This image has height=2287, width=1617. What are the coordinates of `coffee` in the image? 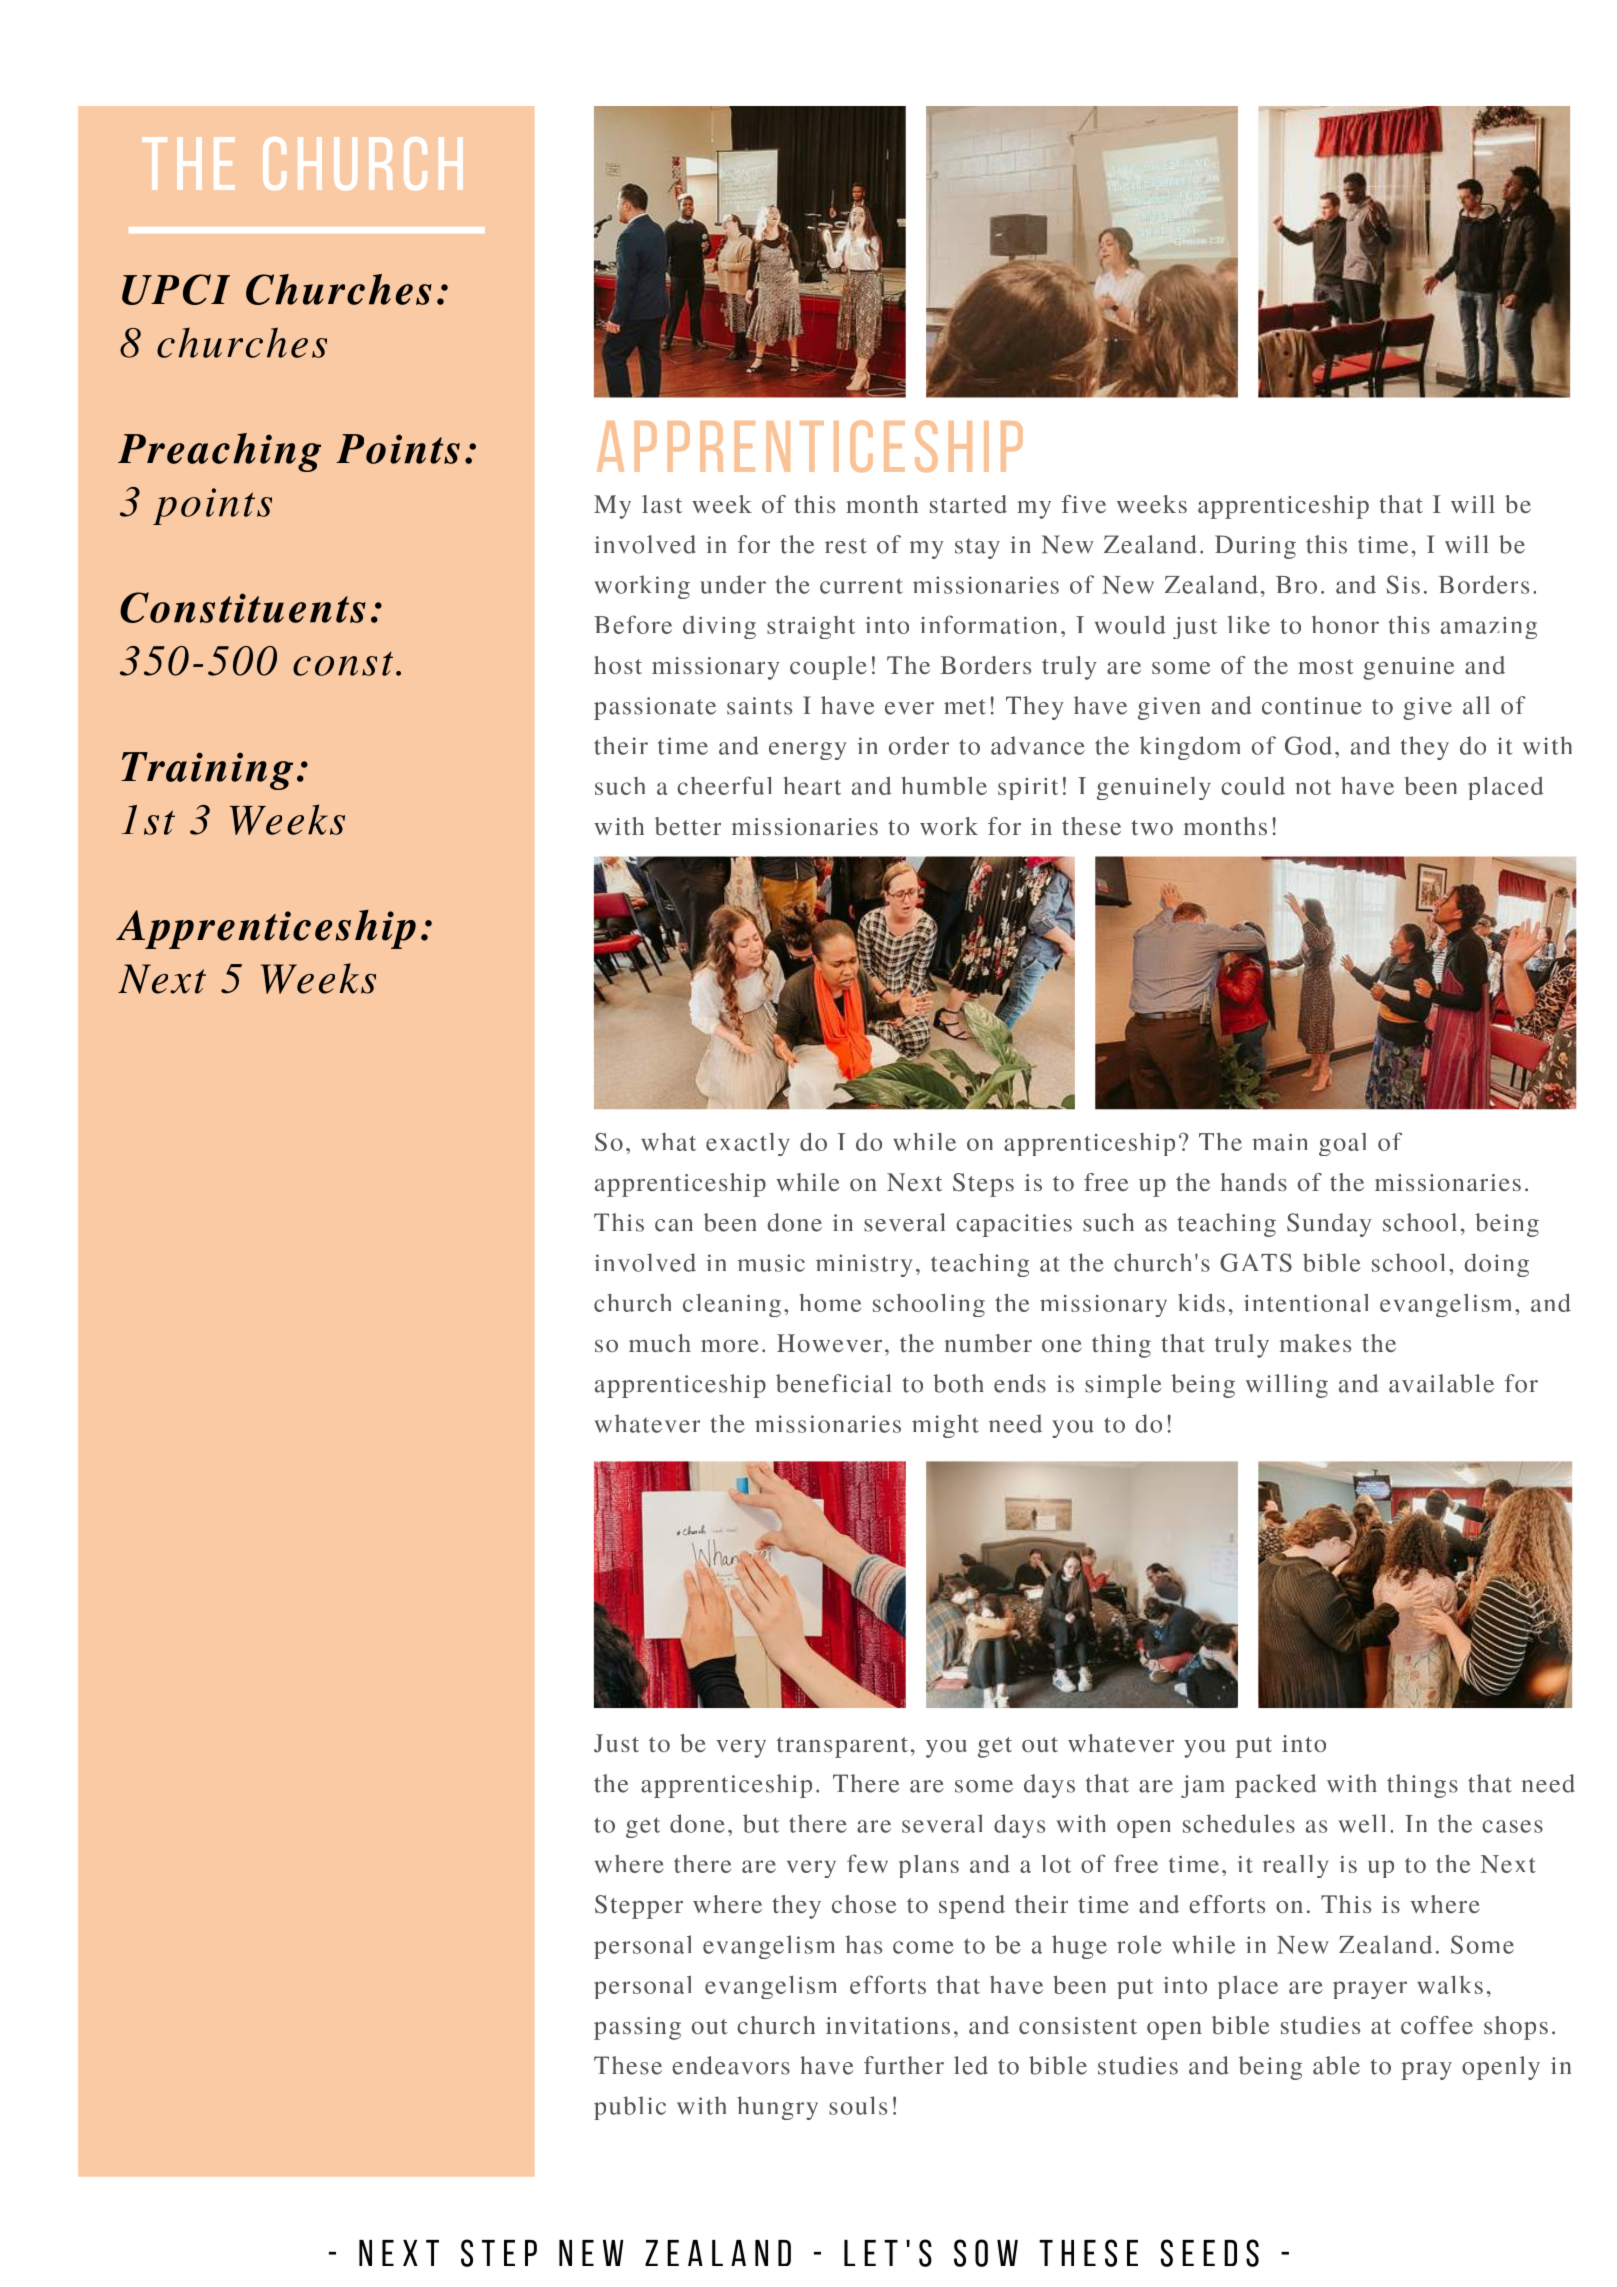 It's located at (1437, 2025).
